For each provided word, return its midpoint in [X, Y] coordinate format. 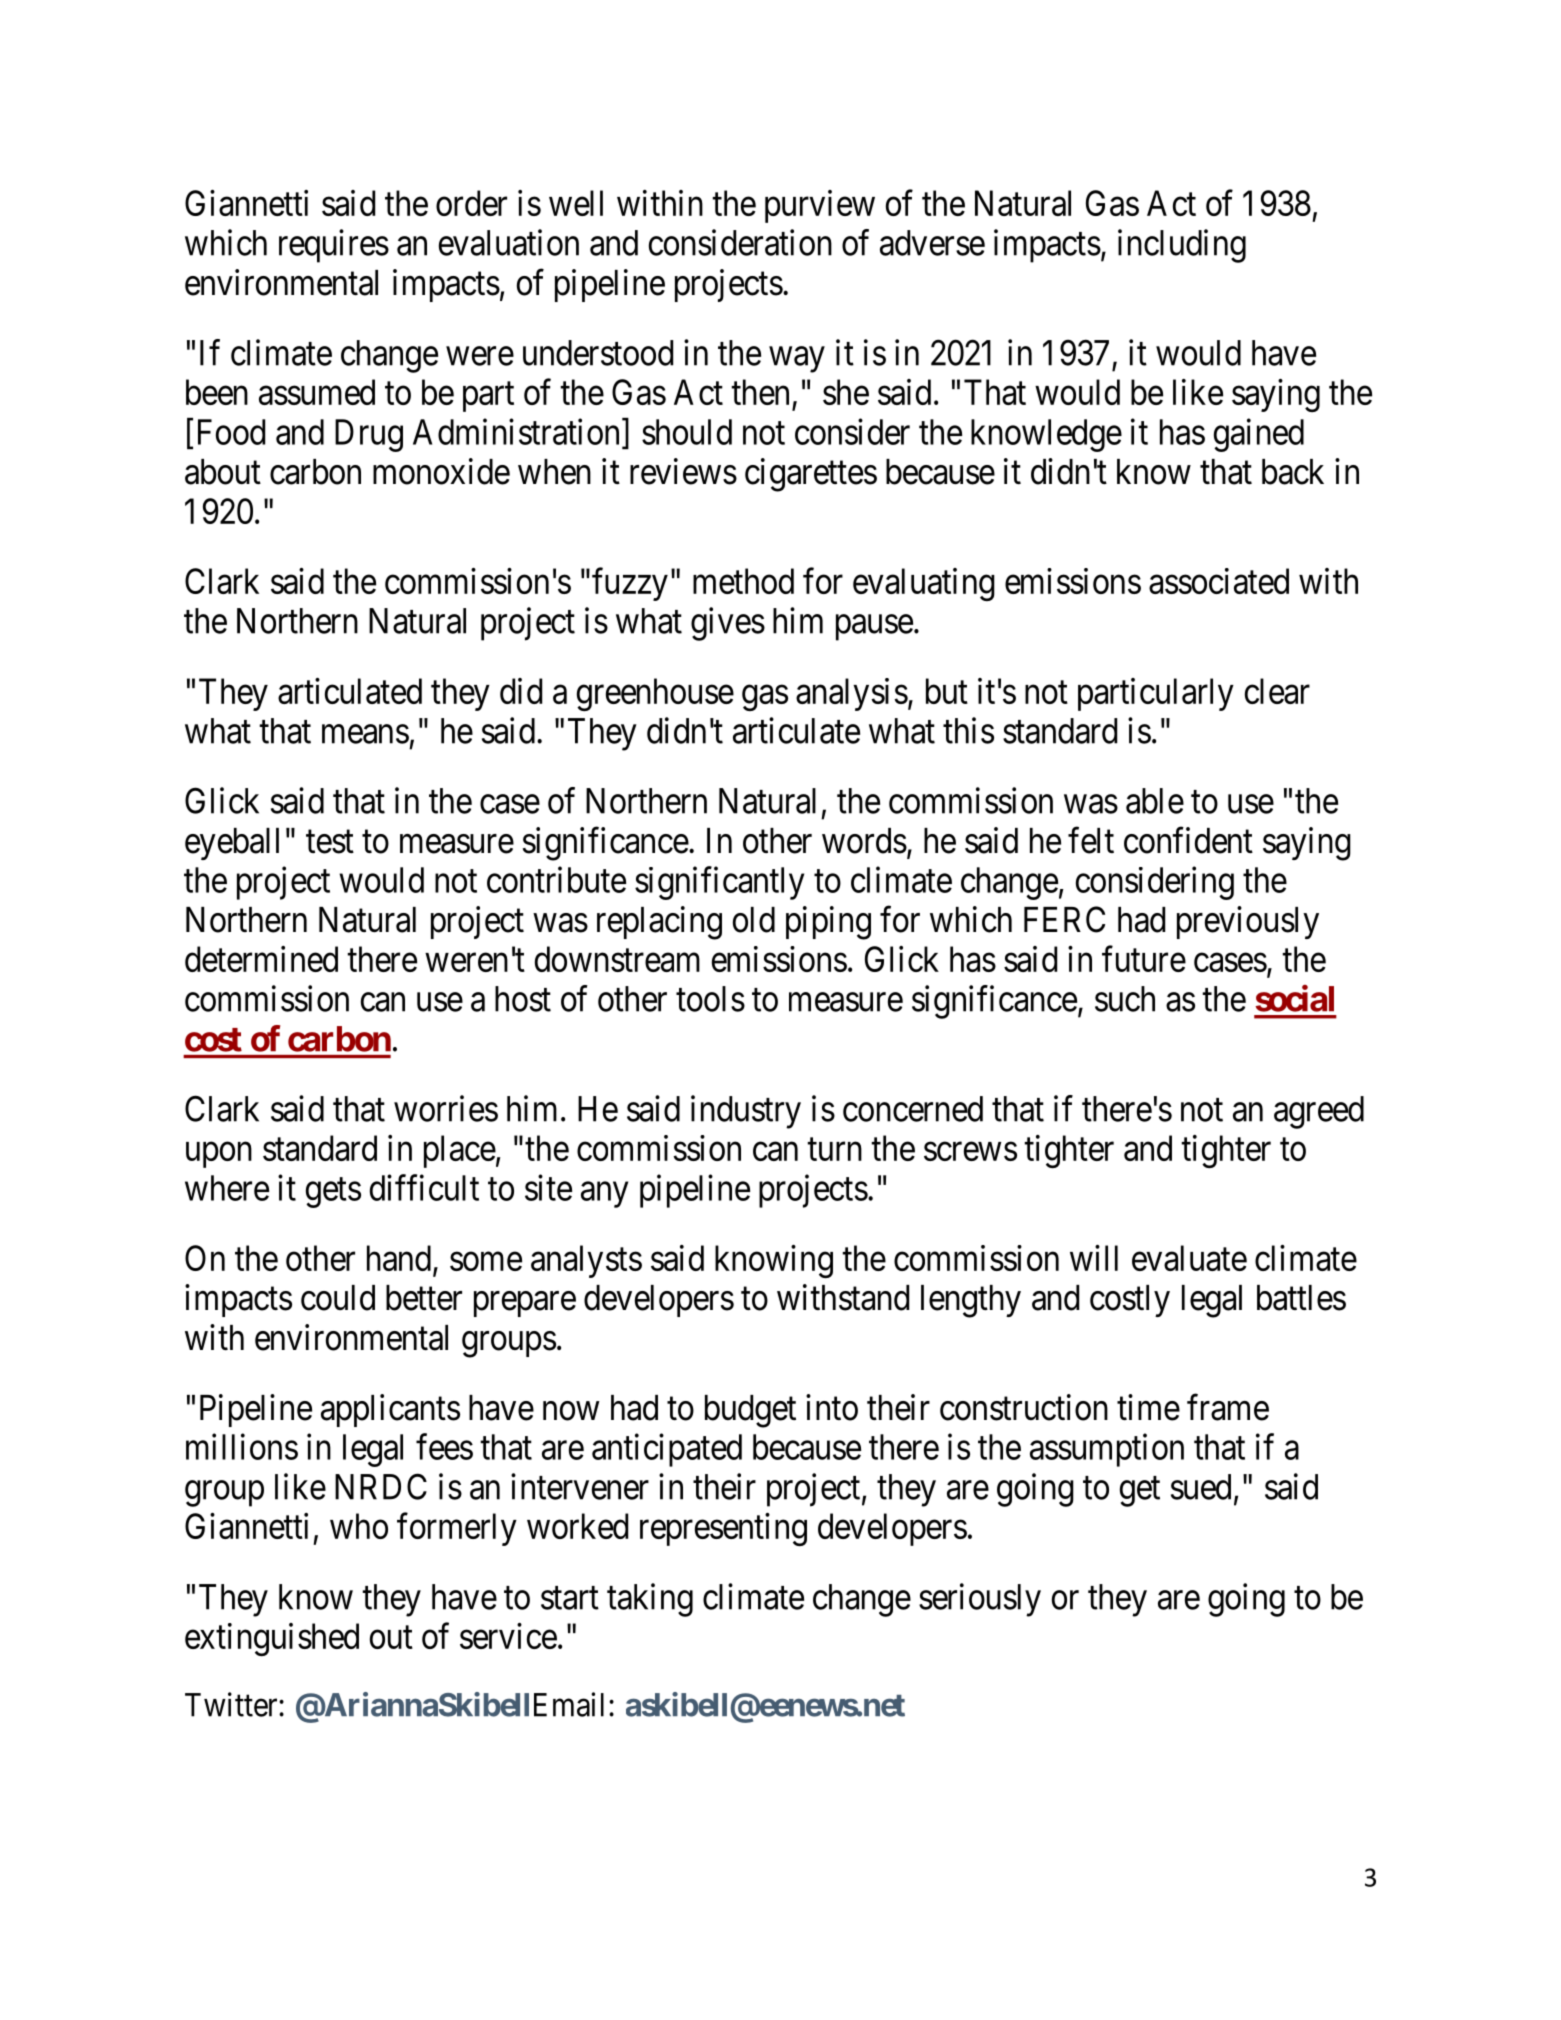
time [1148, 1407]
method [743, 581]
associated [1219, 581]
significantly [719, 883]
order [471, 203]
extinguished [272, 1639]
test [330, 842]
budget [750, 1411]
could [338, 1298]
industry [746, 1112]
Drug [369, 435]
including [1182, 246]
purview [820, 206]
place [460, 1151]
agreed [1319, 1112]
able [1155, 801]
